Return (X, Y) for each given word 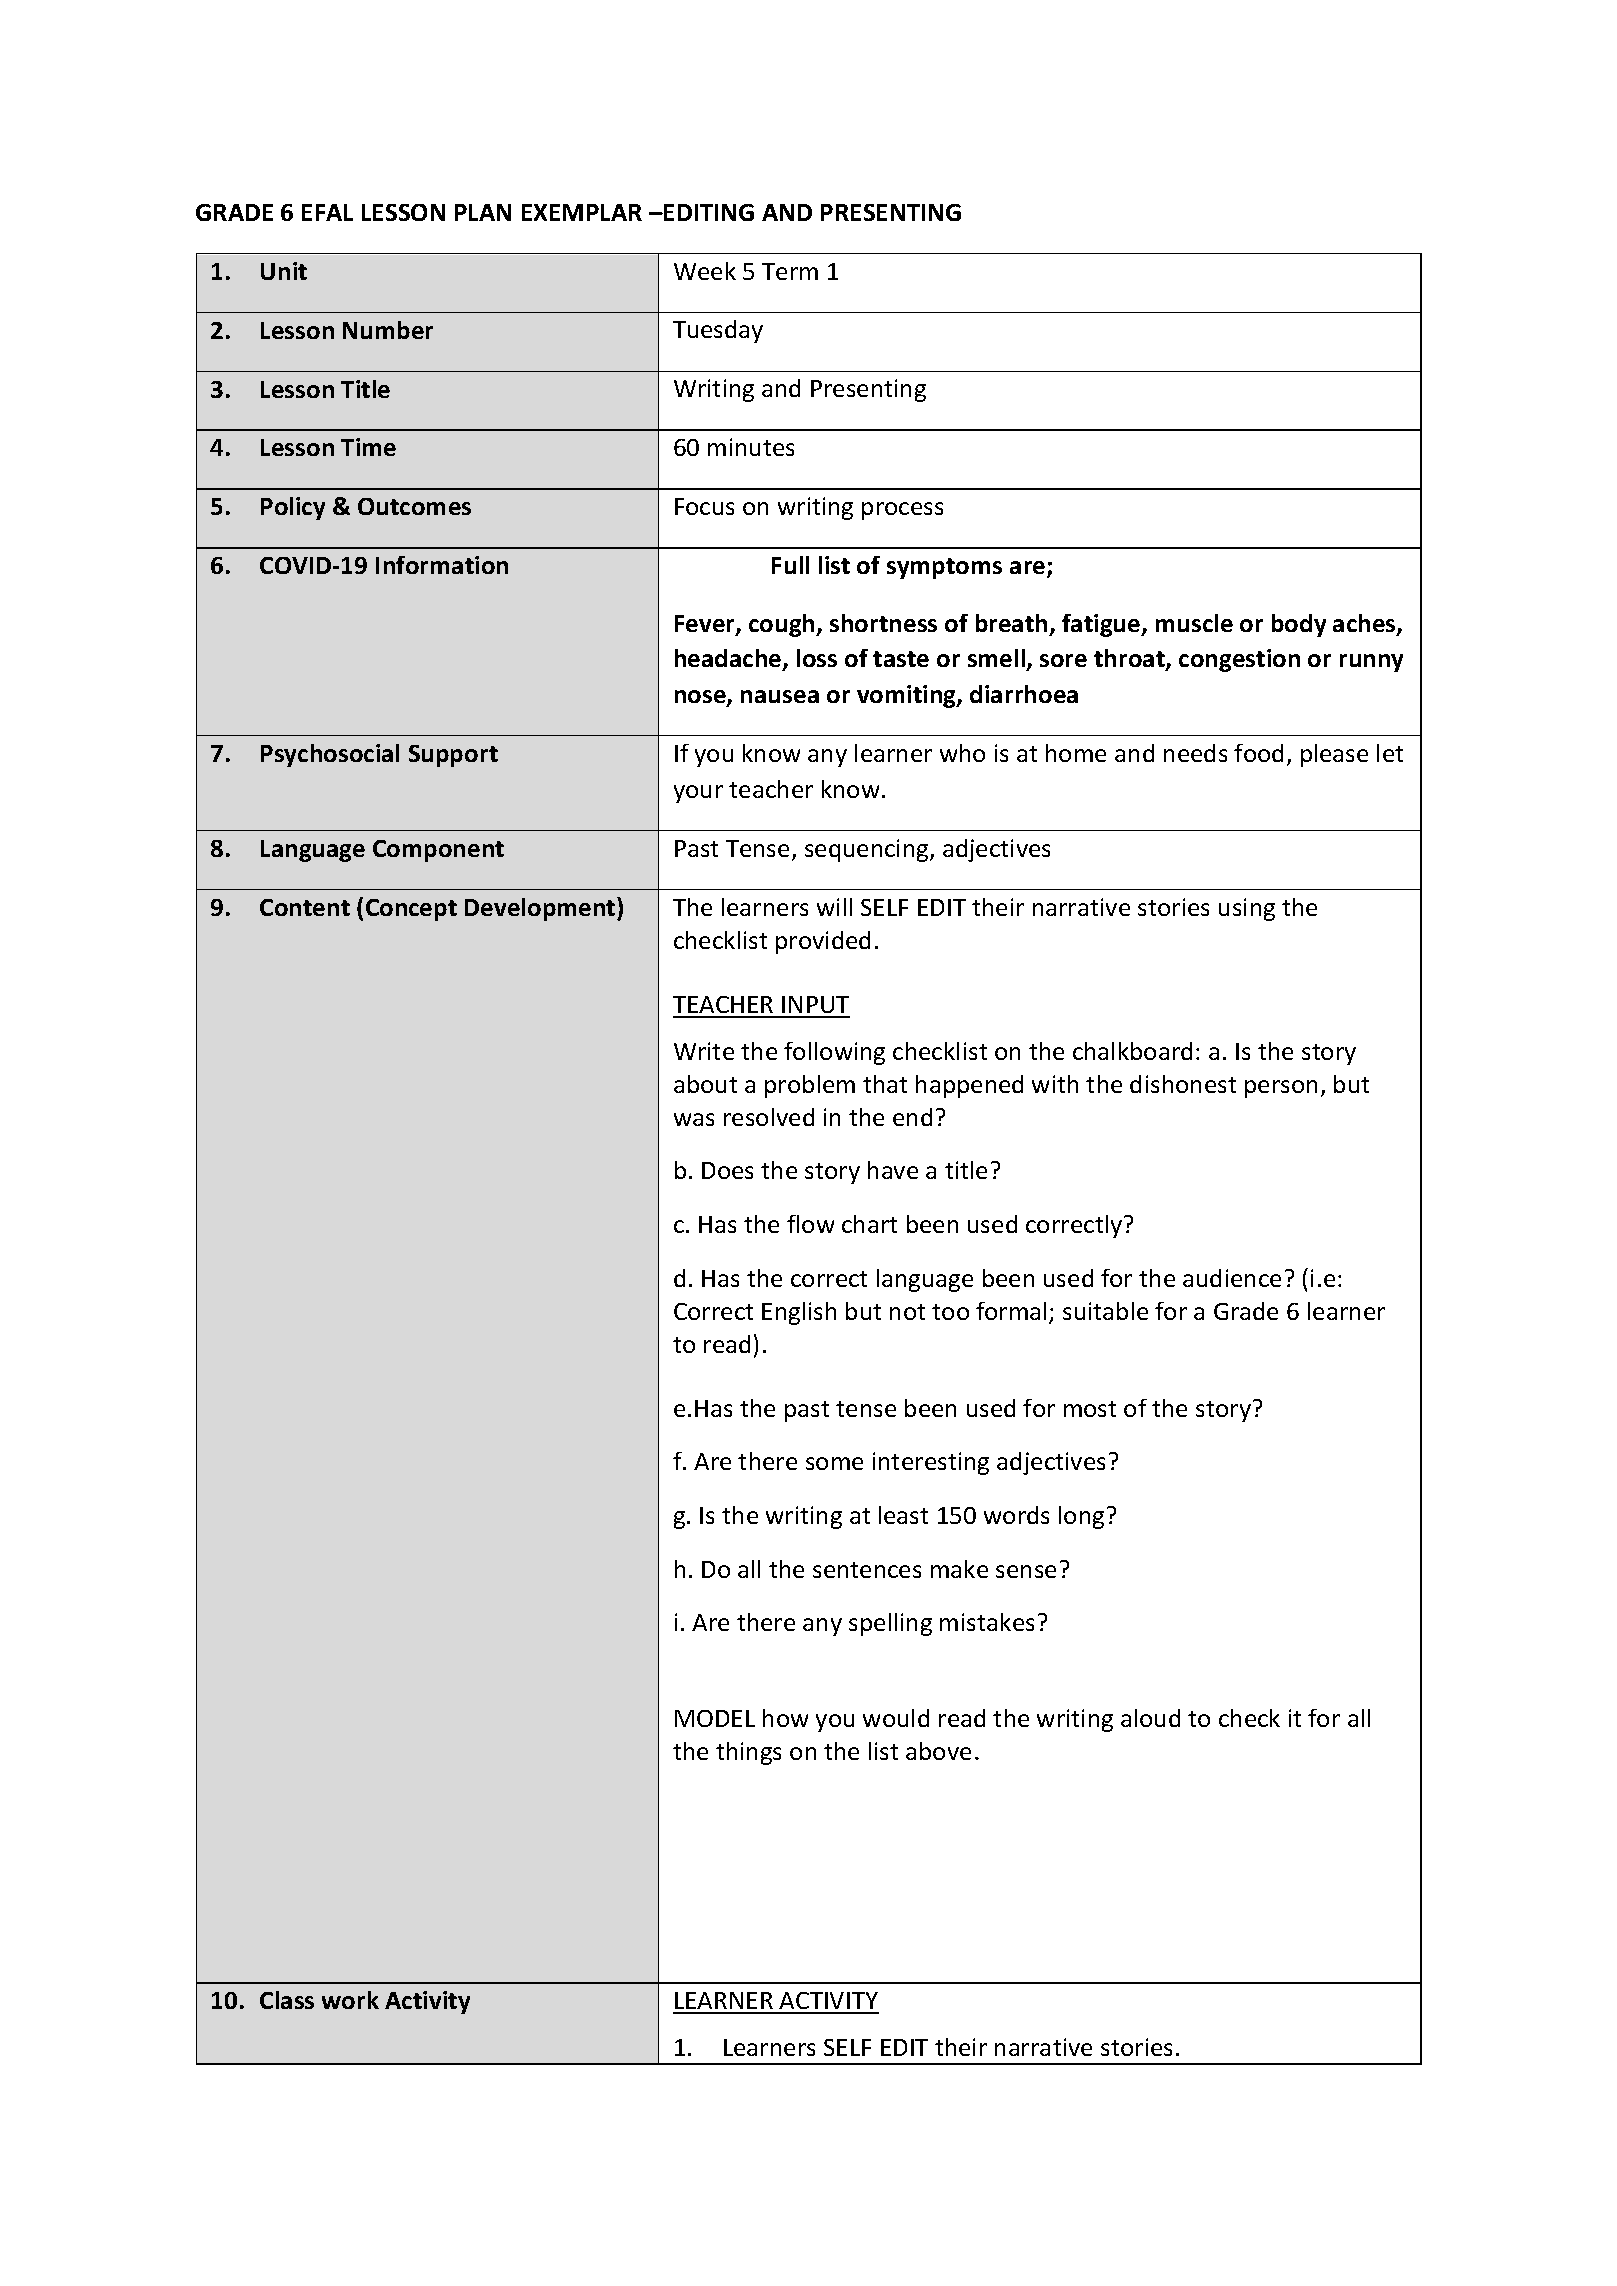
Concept (411, 910)
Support (453, 756)
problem (810, 1086)
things (748, 1753)
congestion (1239, 660)
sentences (867, 1570)
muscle (1194, 623)
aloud (1150, 1718)
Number (388, 330)
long (1081, 1517)
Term (790, 271)
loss (817, 658)
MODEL (715, 1718)
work (350, 2000)
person (1281, 1089)
